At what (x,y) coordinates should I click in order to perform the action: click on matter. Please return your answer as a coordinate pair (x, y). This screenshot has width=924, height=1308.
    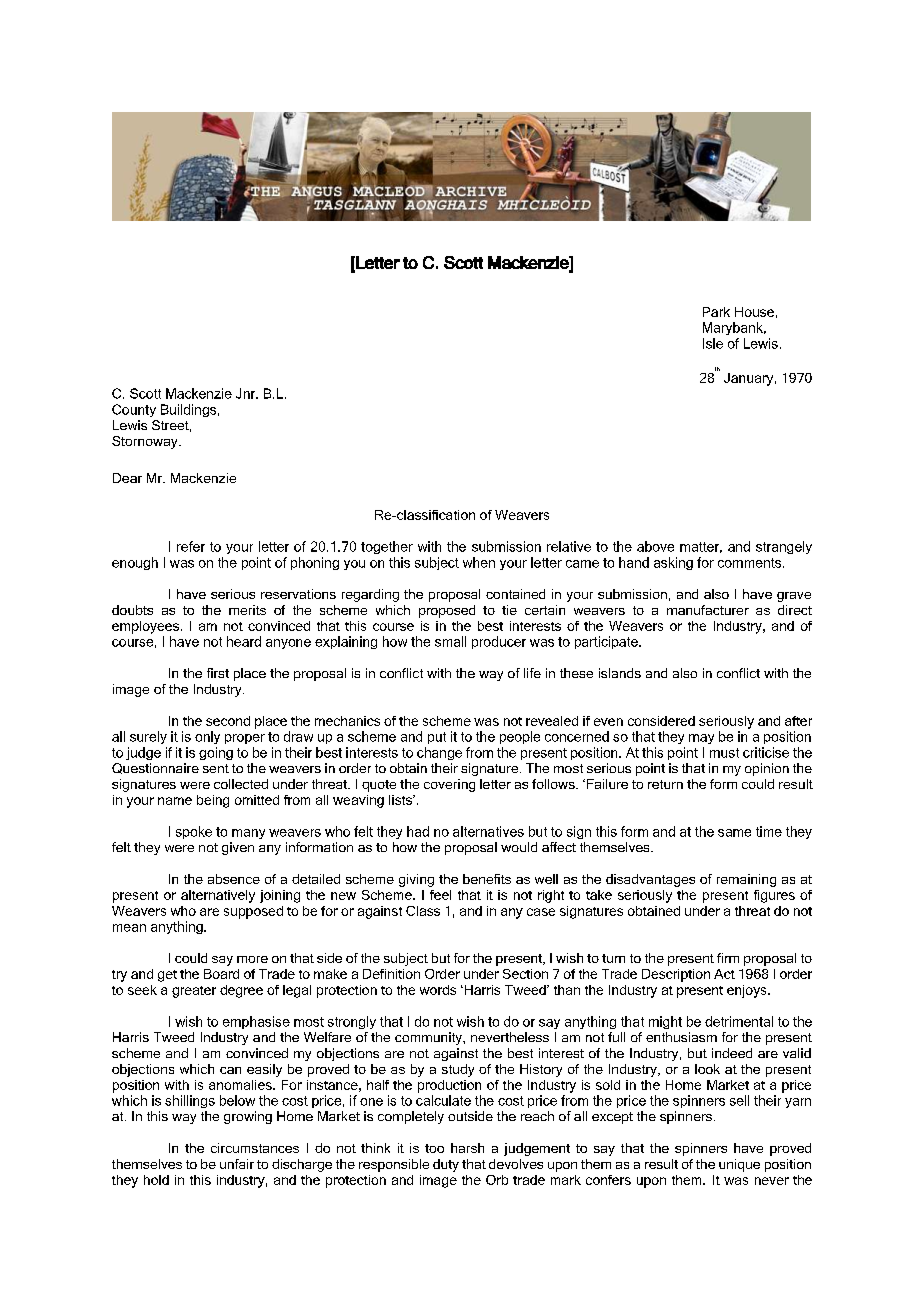
    Looking at the image, I should click on (701, 547).
